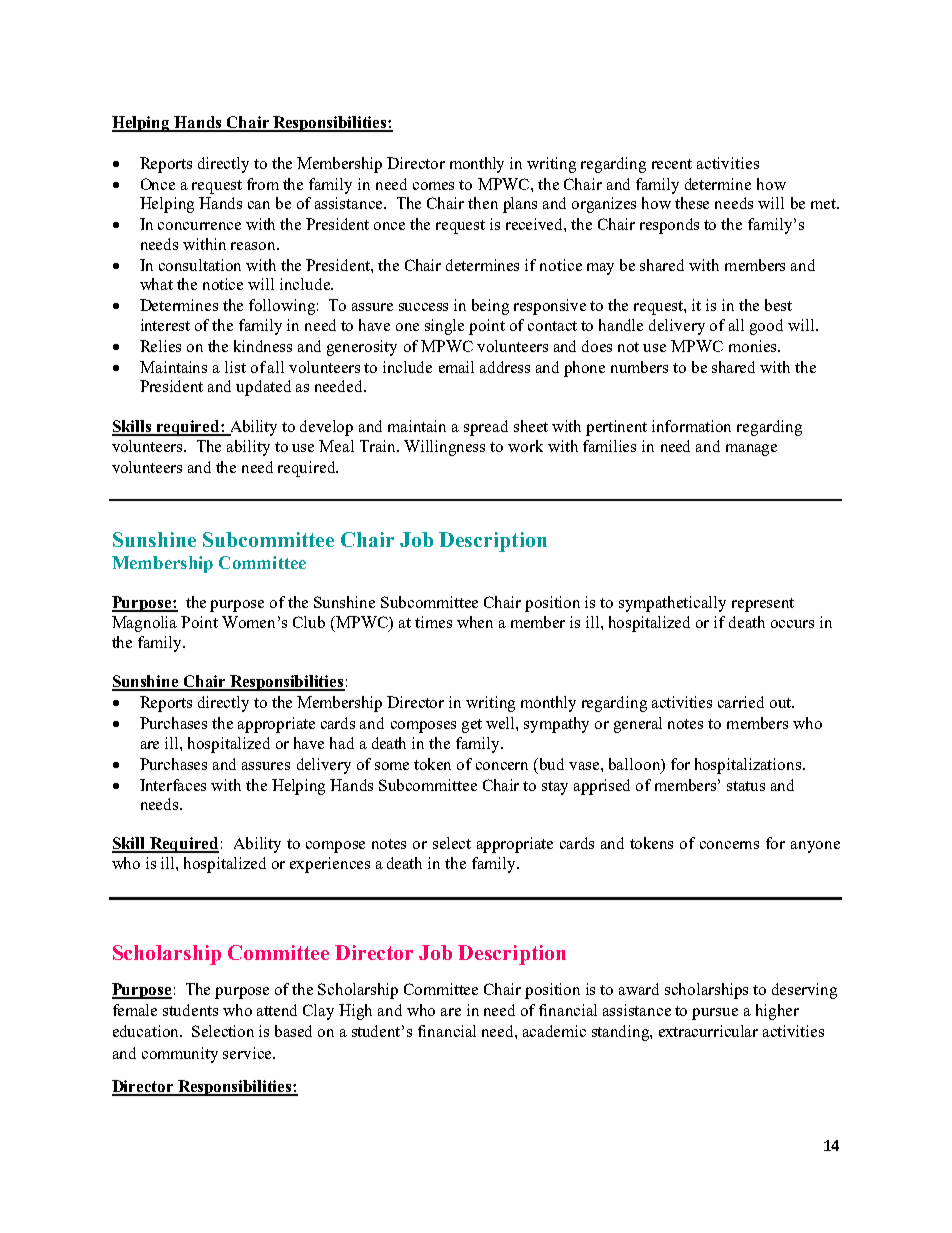  What do you see at coordinates (263, 388) in the screenshot?
I see `updated` at bounding box center [263, 388].
